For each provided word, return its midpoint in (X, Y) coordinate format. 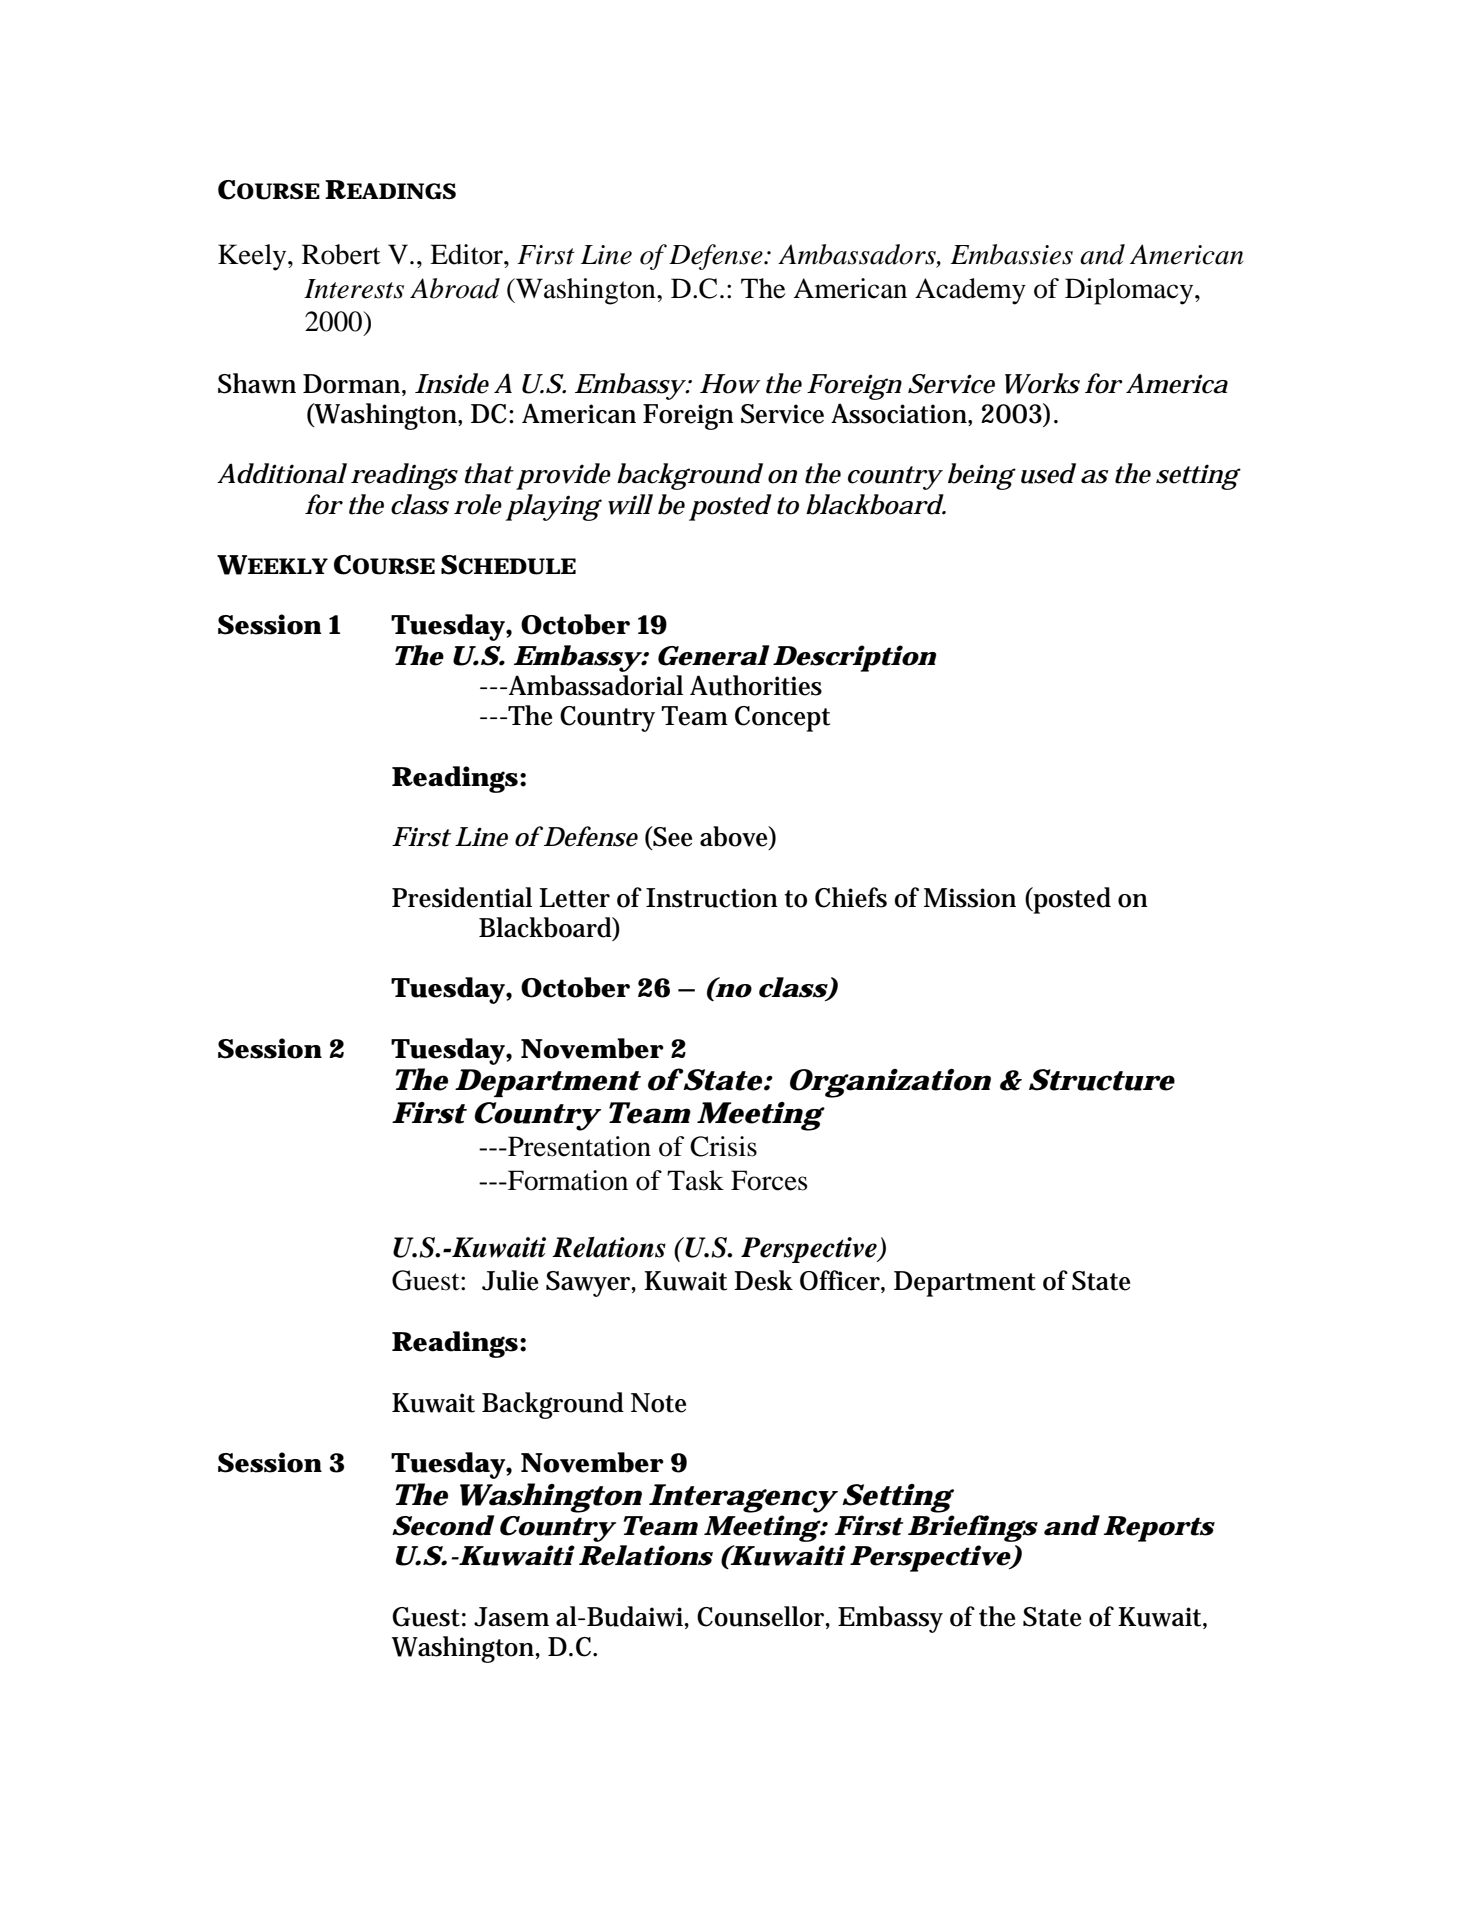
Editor (467, 254)
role (478, 504)
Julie (510, 1280)
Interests (354, 289)
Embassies (1011, 254)
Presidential (462, 897)
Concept (782, 719)
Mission (970, 898)
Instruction (712, 898)
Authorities (756, 685)
